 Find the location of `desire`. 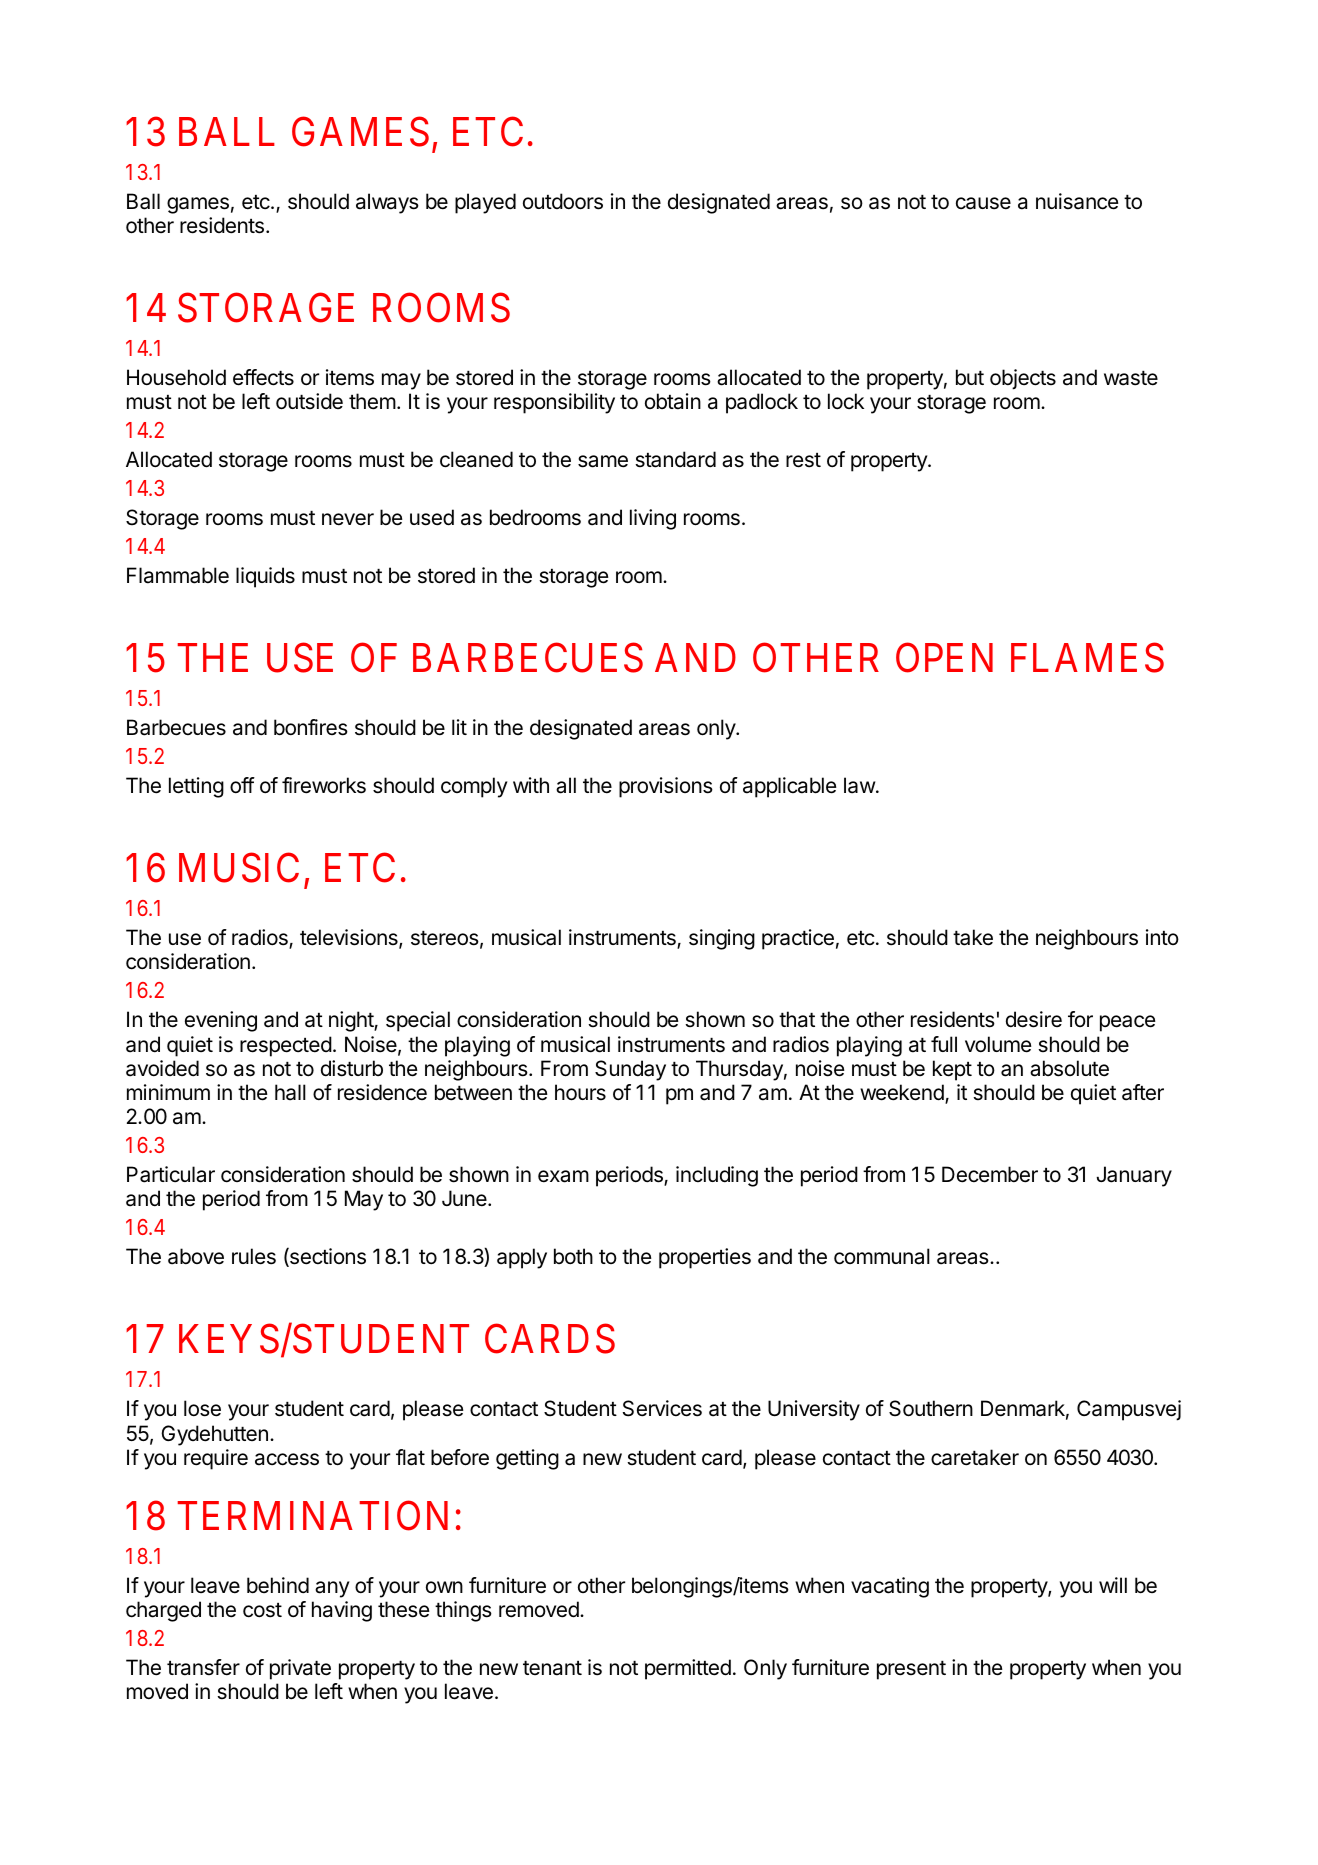

desire is located at coordinates (1034, 1019).
